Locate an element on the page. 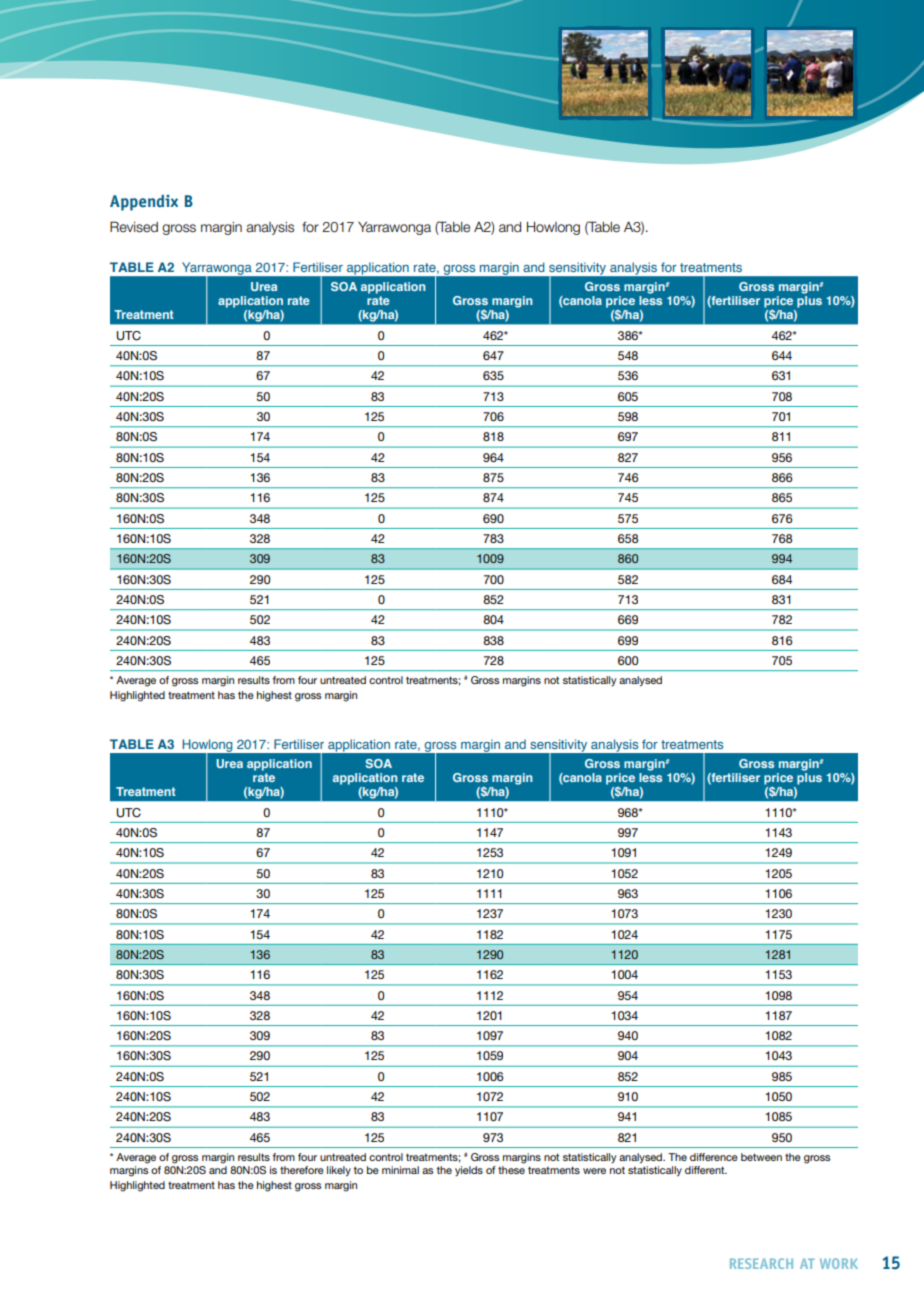 Image resolution: width=924 pixels, height=1308 pixels. yields is located at coordinates (469, 1171).
